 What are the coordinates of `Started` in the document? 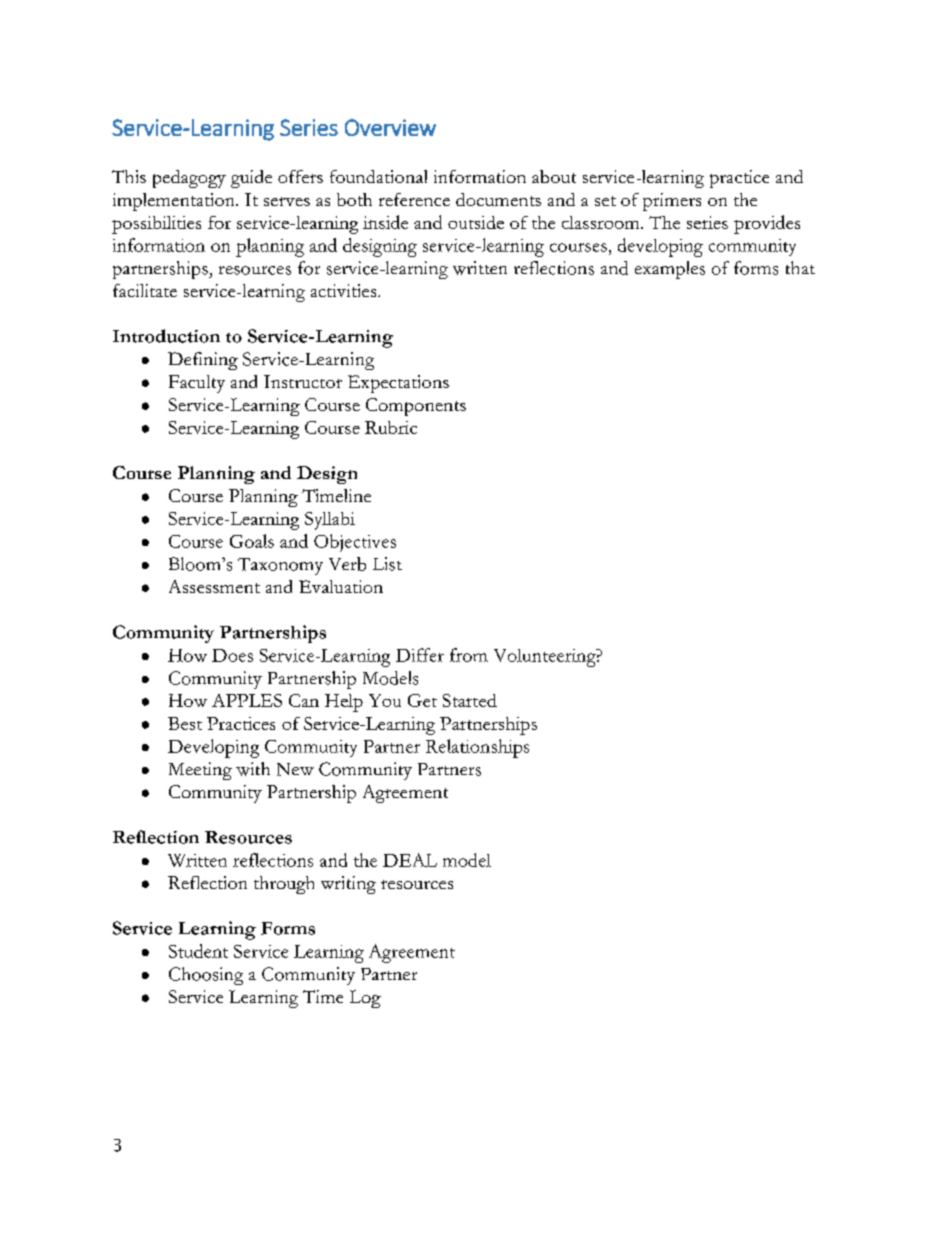 It's located at (470, 700).
